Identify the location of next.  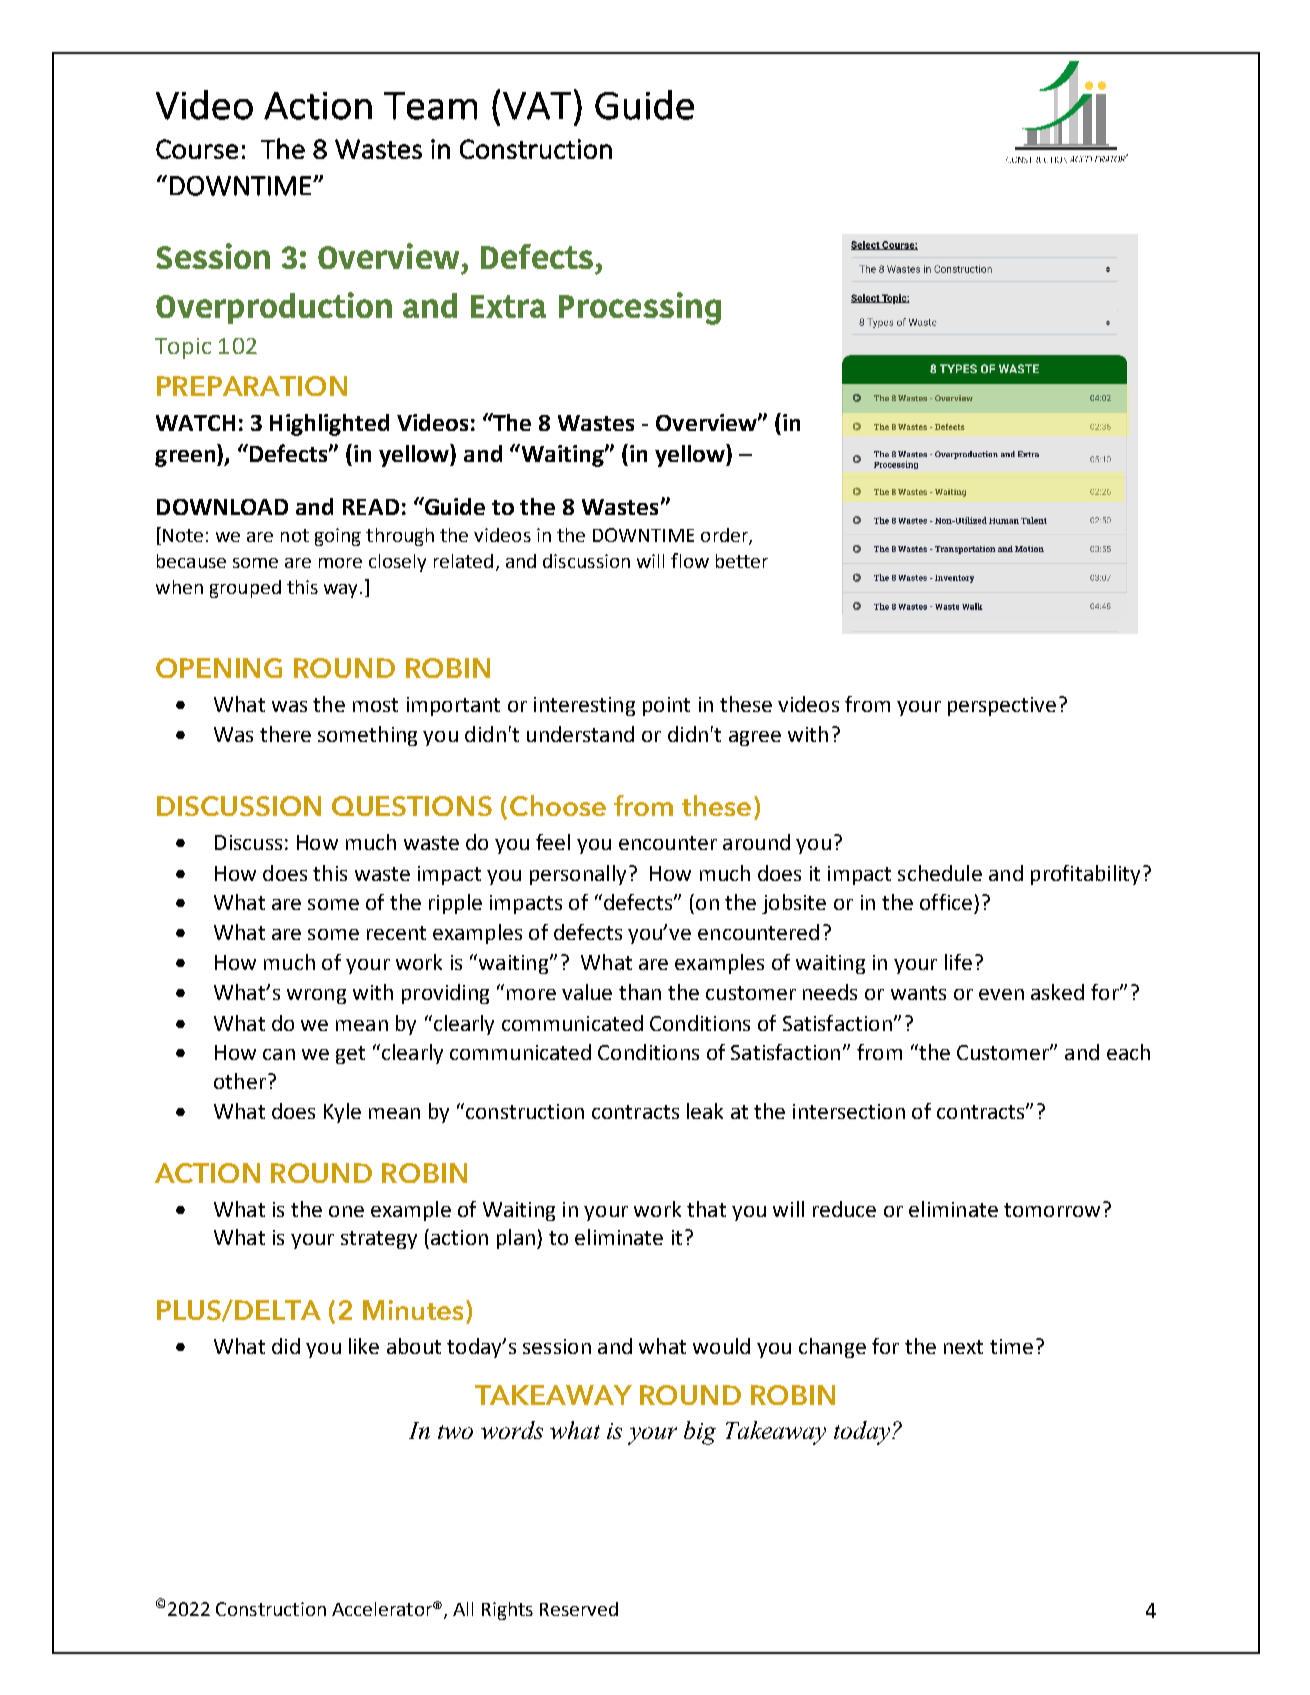
(963, 1347).
